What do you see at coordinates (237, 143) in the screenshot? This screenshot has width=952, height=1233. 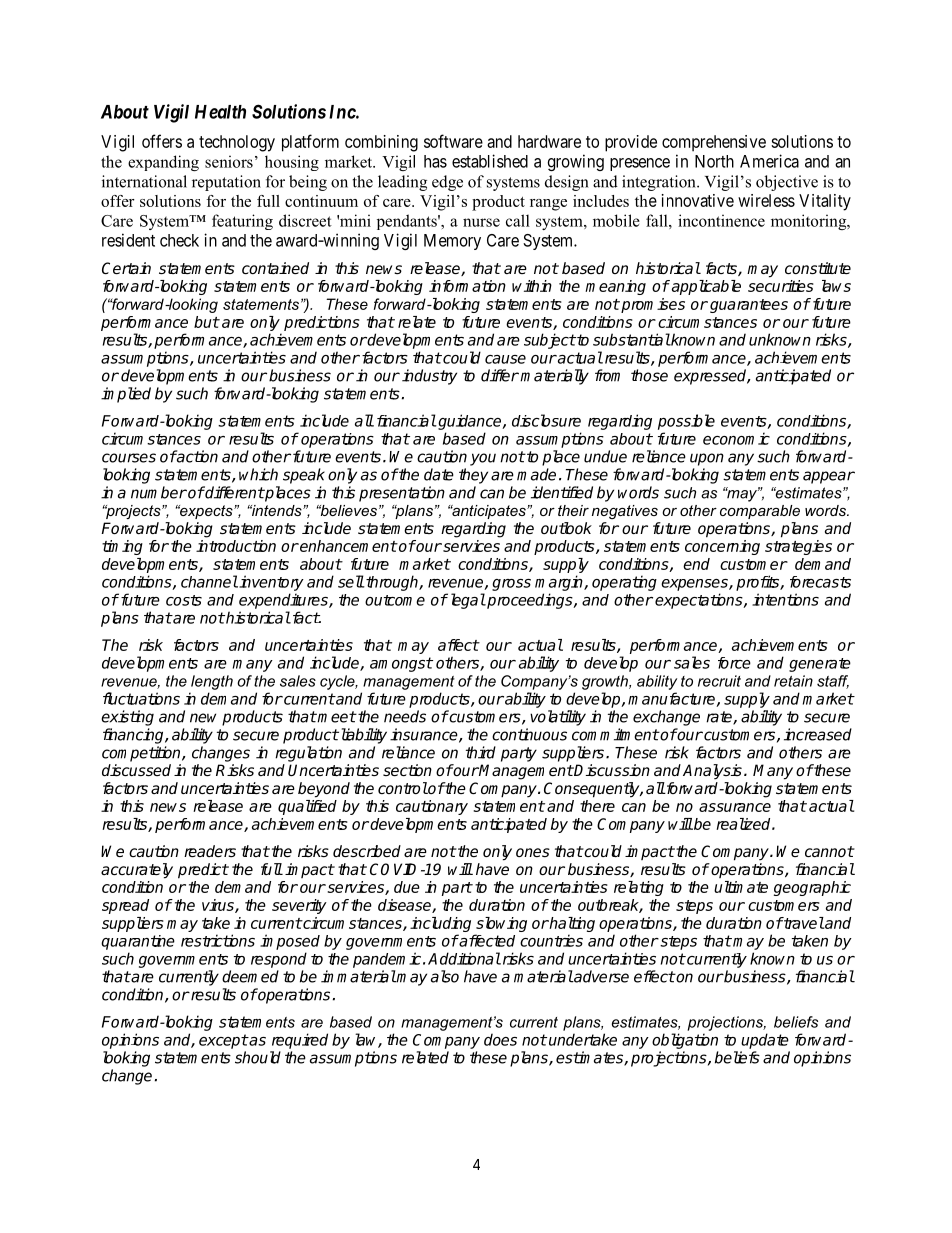 I see `technology` at bounding box center [237, 143].
